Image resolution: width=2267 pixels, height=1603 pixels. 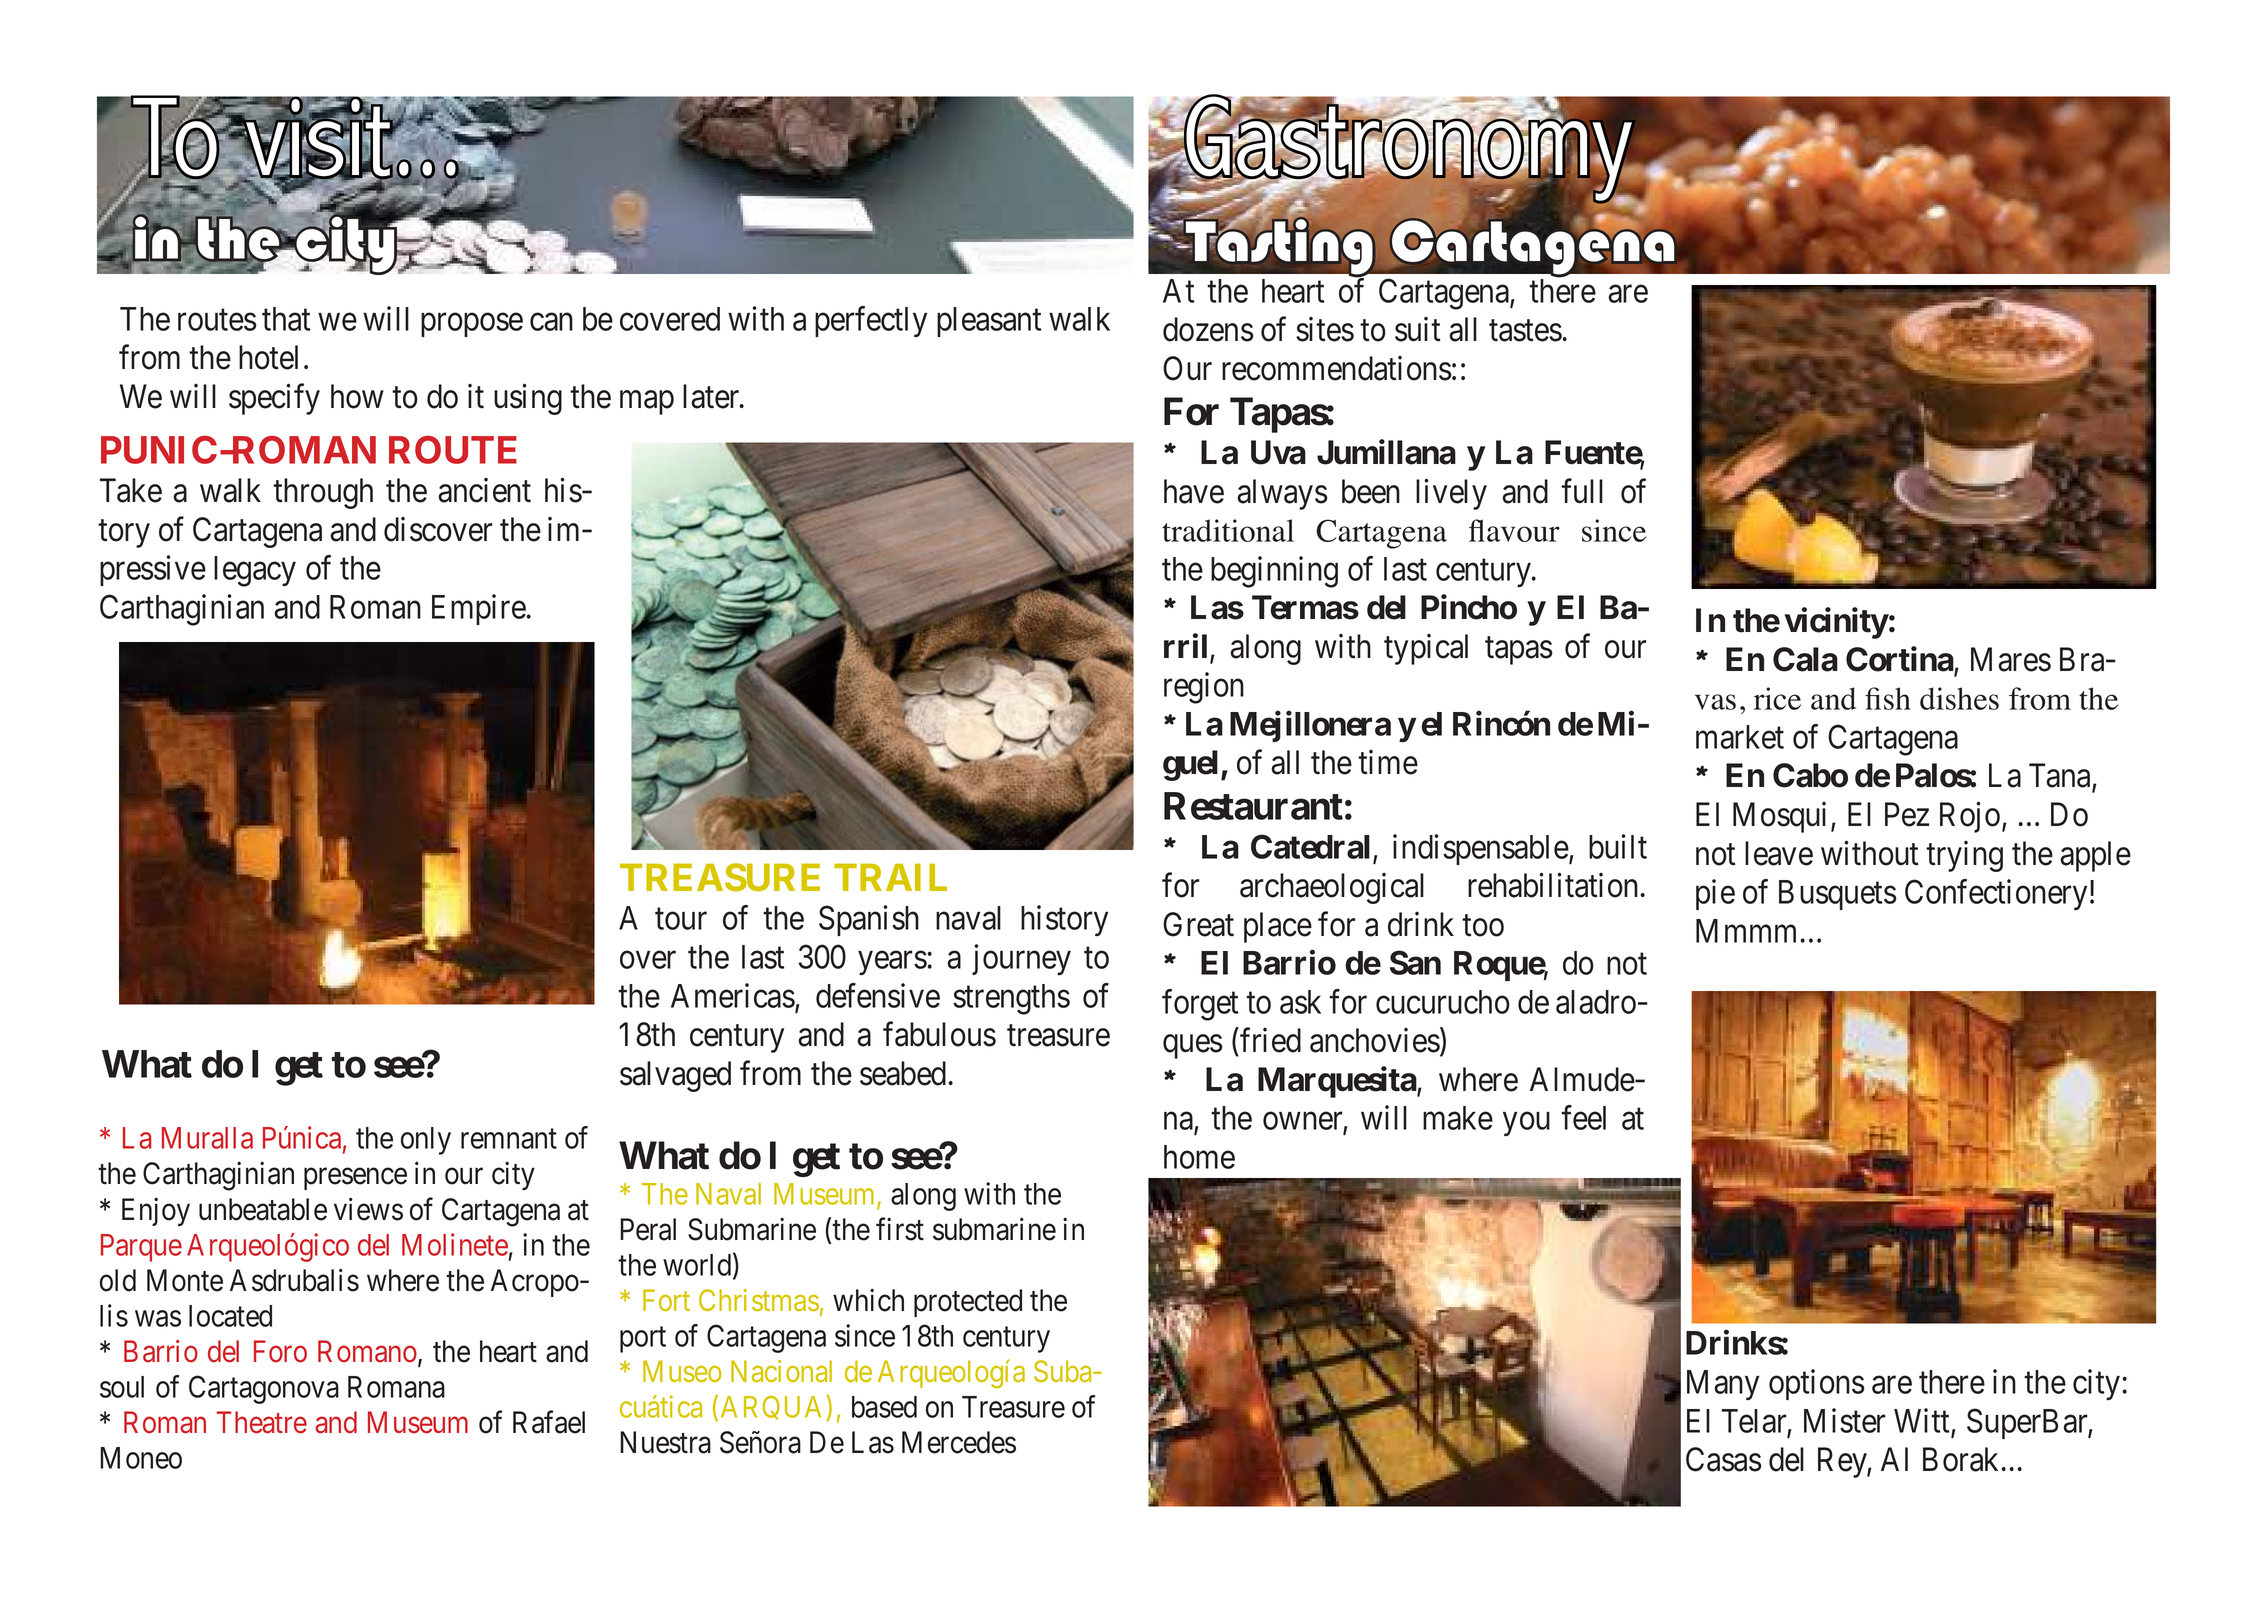 What do you see at coordinates (1583, 1117) in the image?
I see `feel` at bounding box center [1583, 1117].
